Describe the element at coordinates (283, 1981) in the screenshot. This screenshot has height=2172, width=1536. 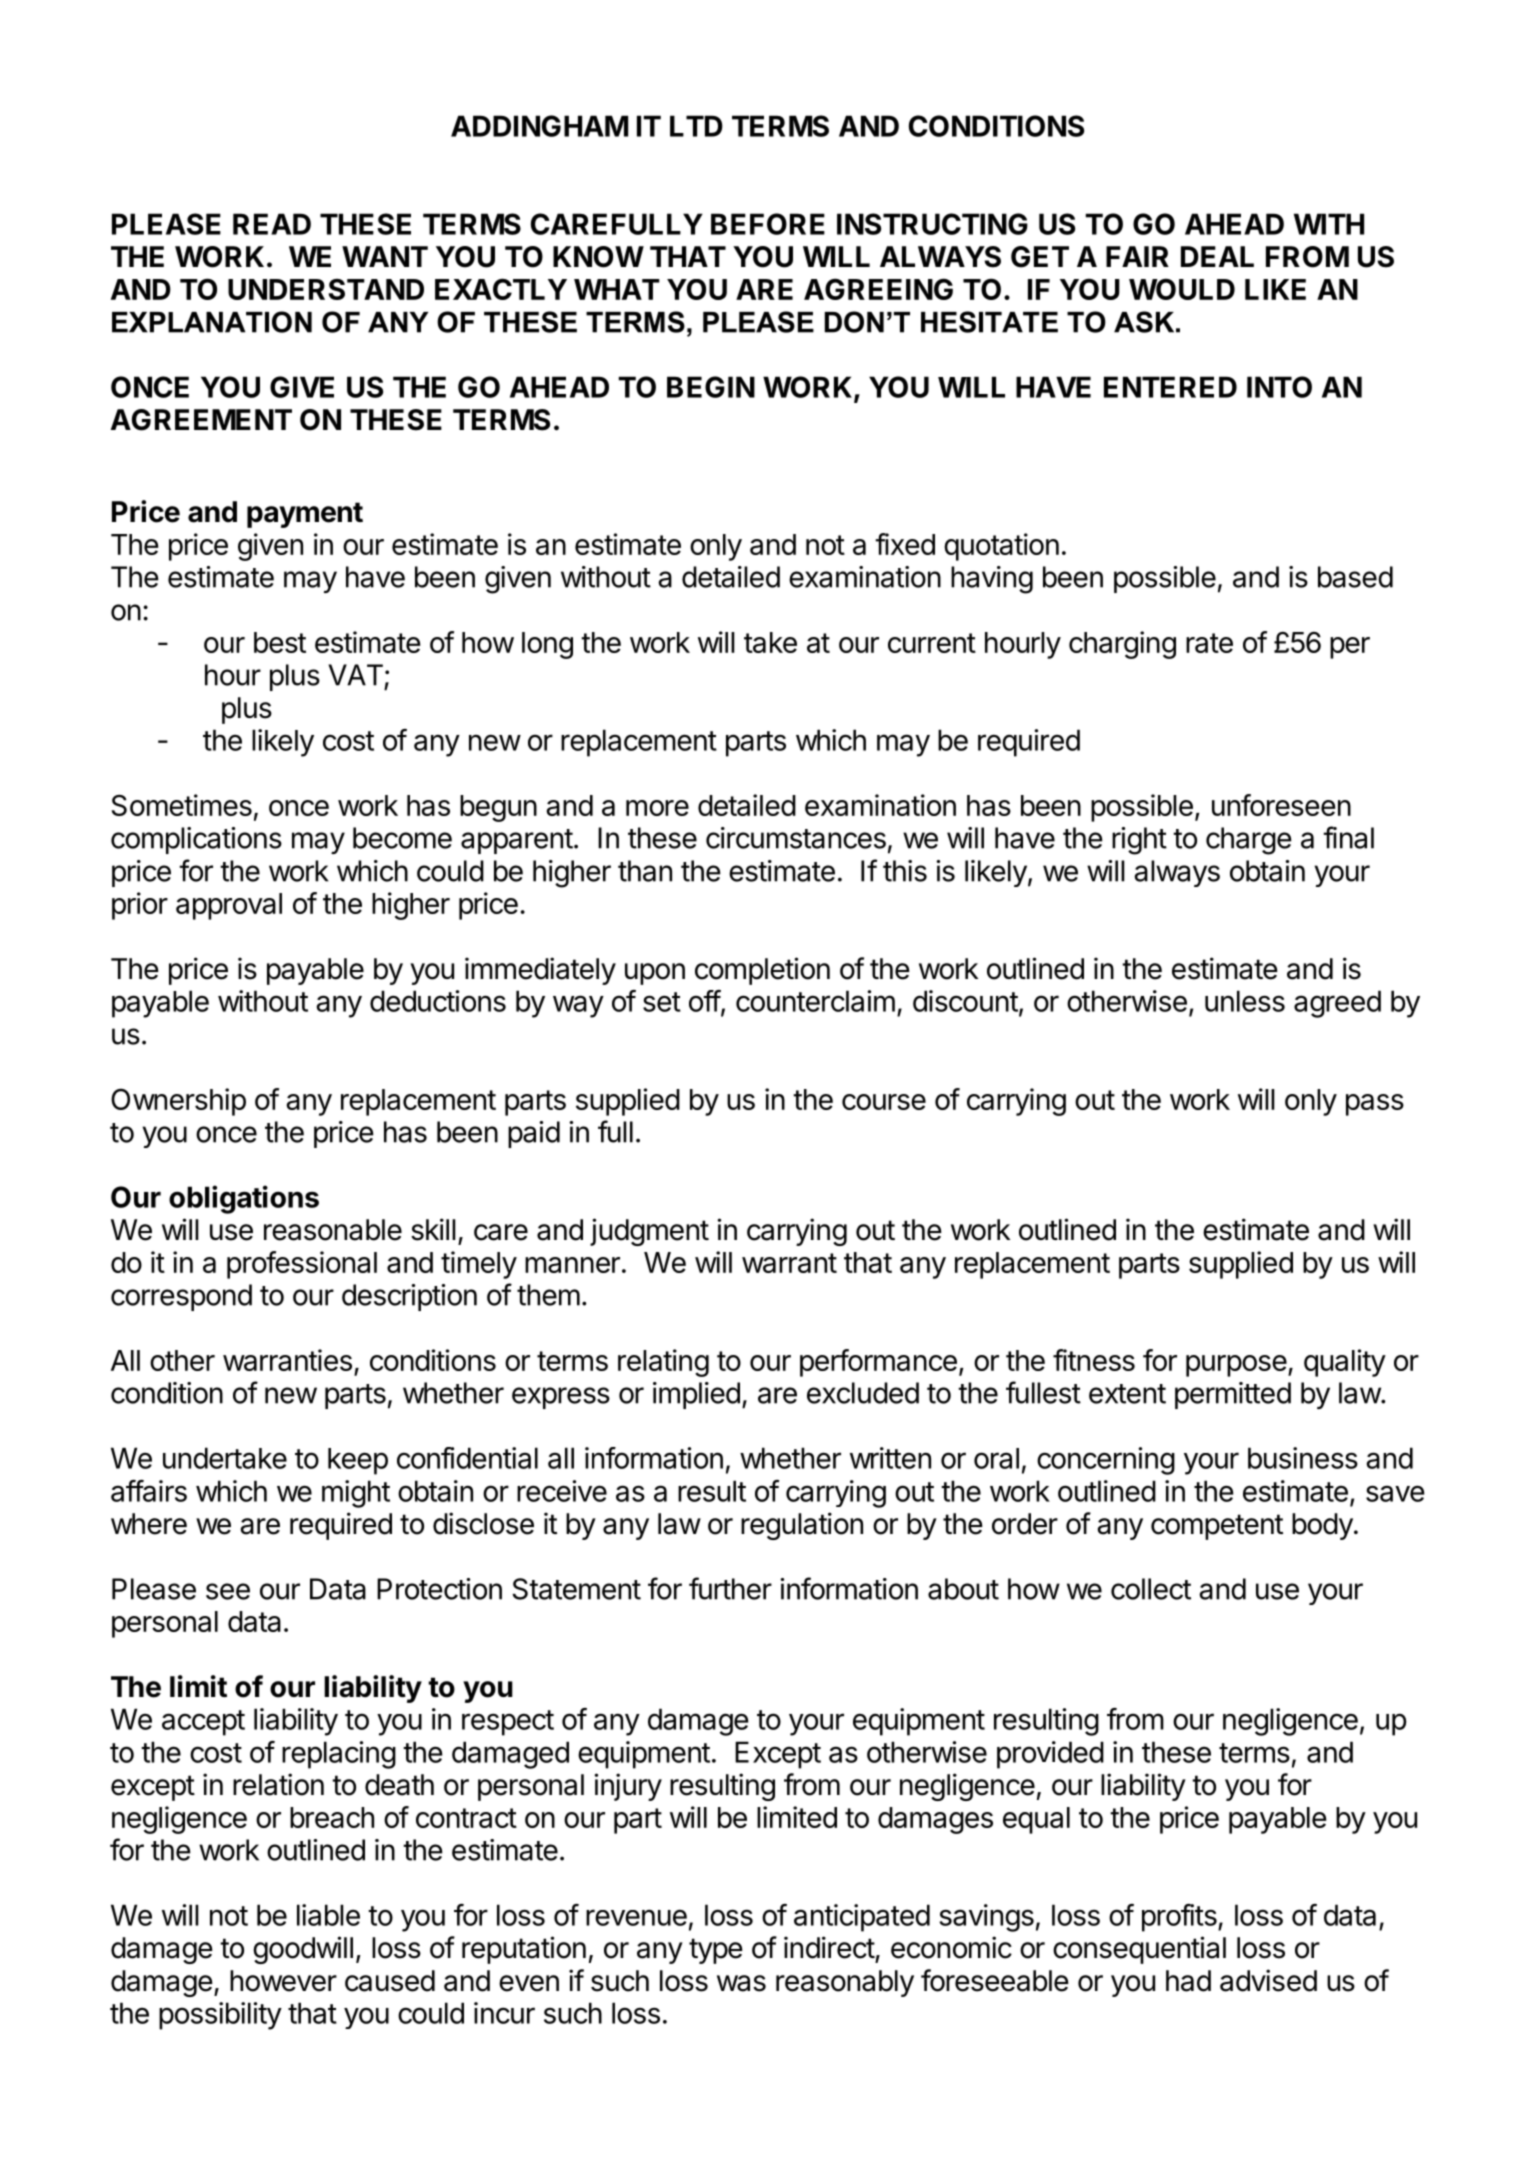
I see `however` at that location.
